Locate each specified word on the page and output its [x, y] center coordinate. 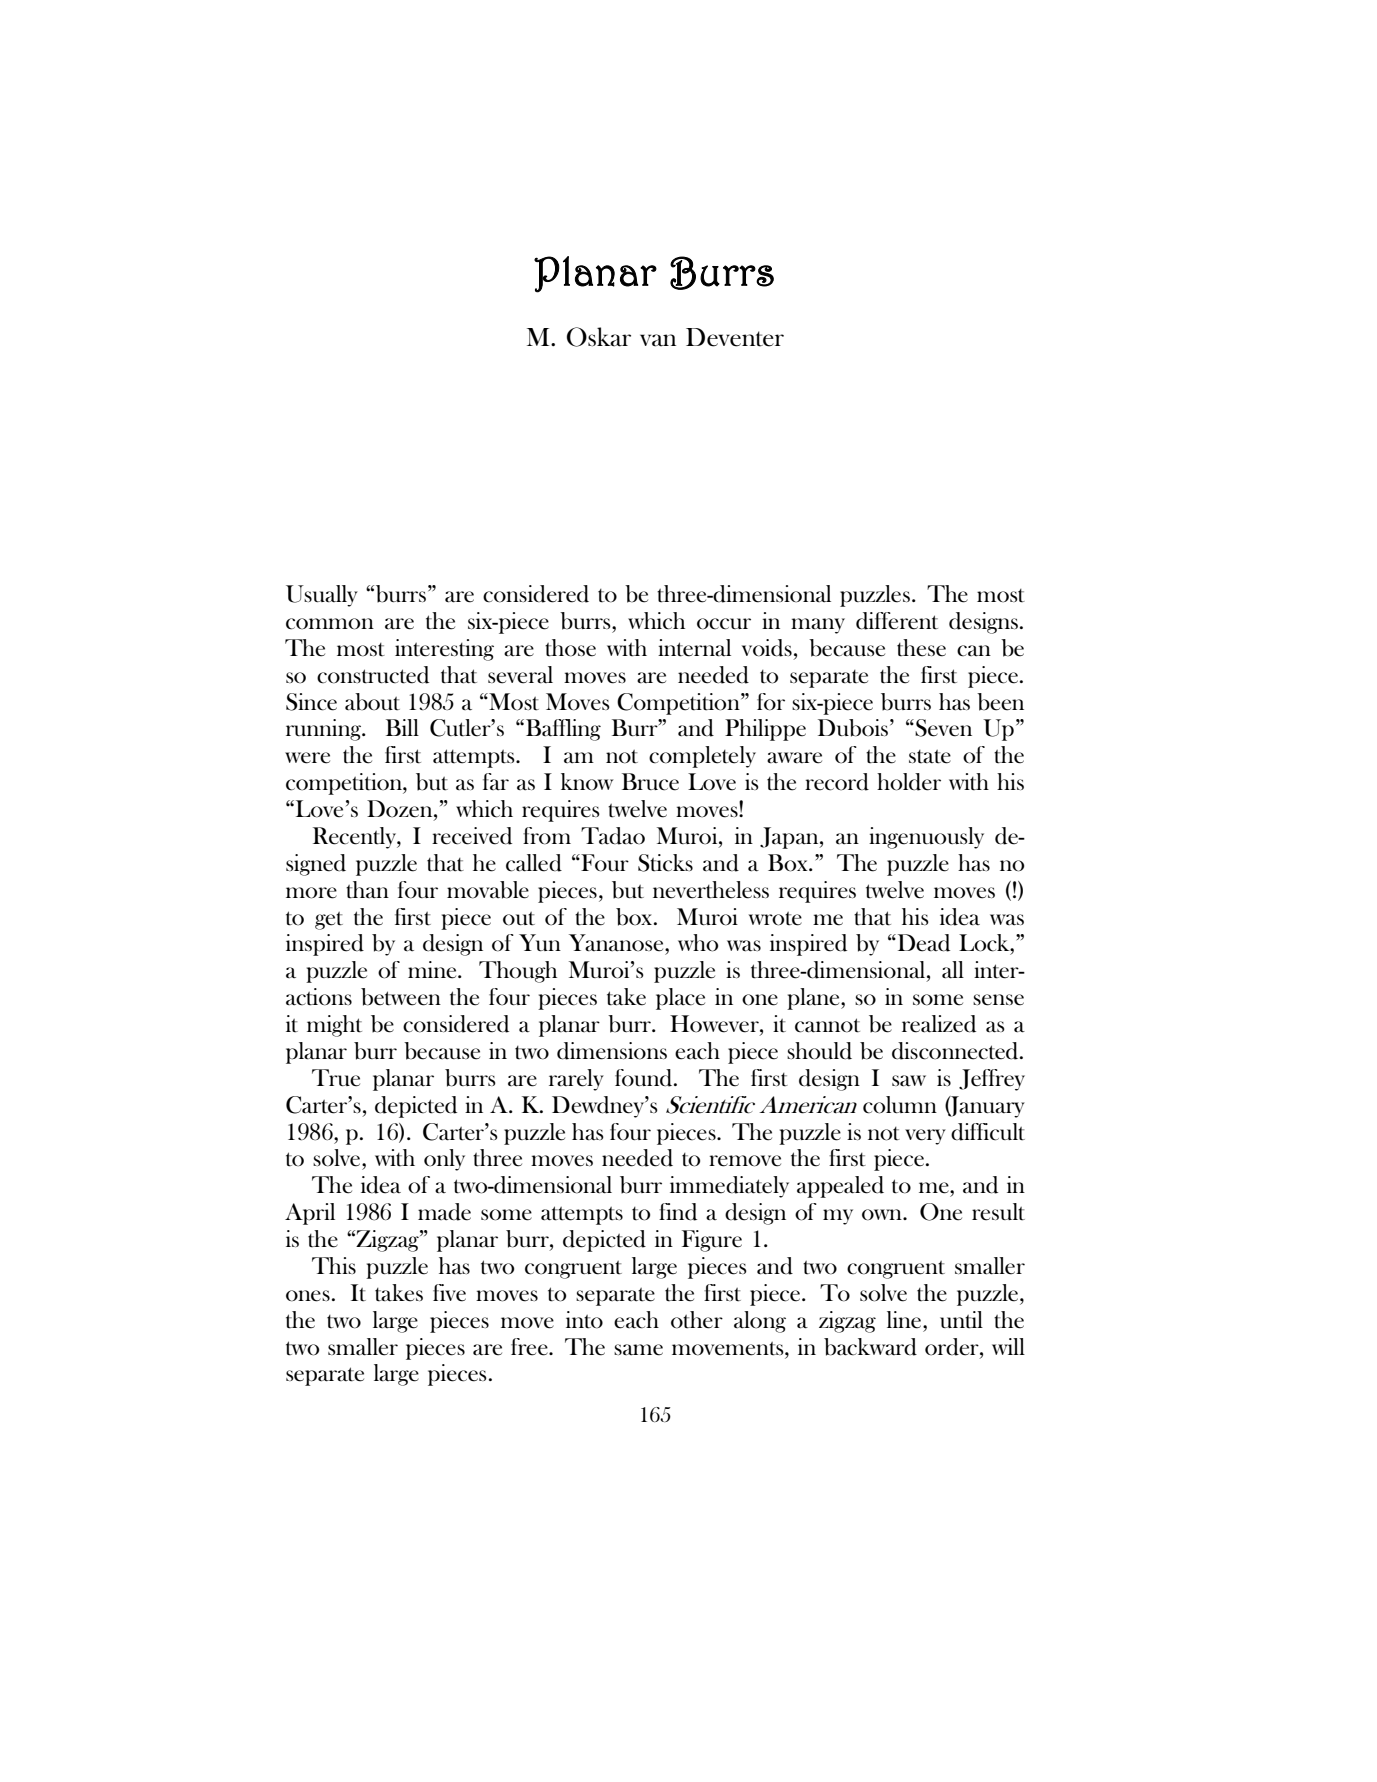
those [570, 648]
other [697, 1320]
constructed [373, 675]
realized [939, 1024]
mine [433, 970]
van [658, 340]
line [905, 1320]
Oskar [599, 337]
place [680, 999]
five [449, 1293]
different [897, 621]
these [921, 648]
